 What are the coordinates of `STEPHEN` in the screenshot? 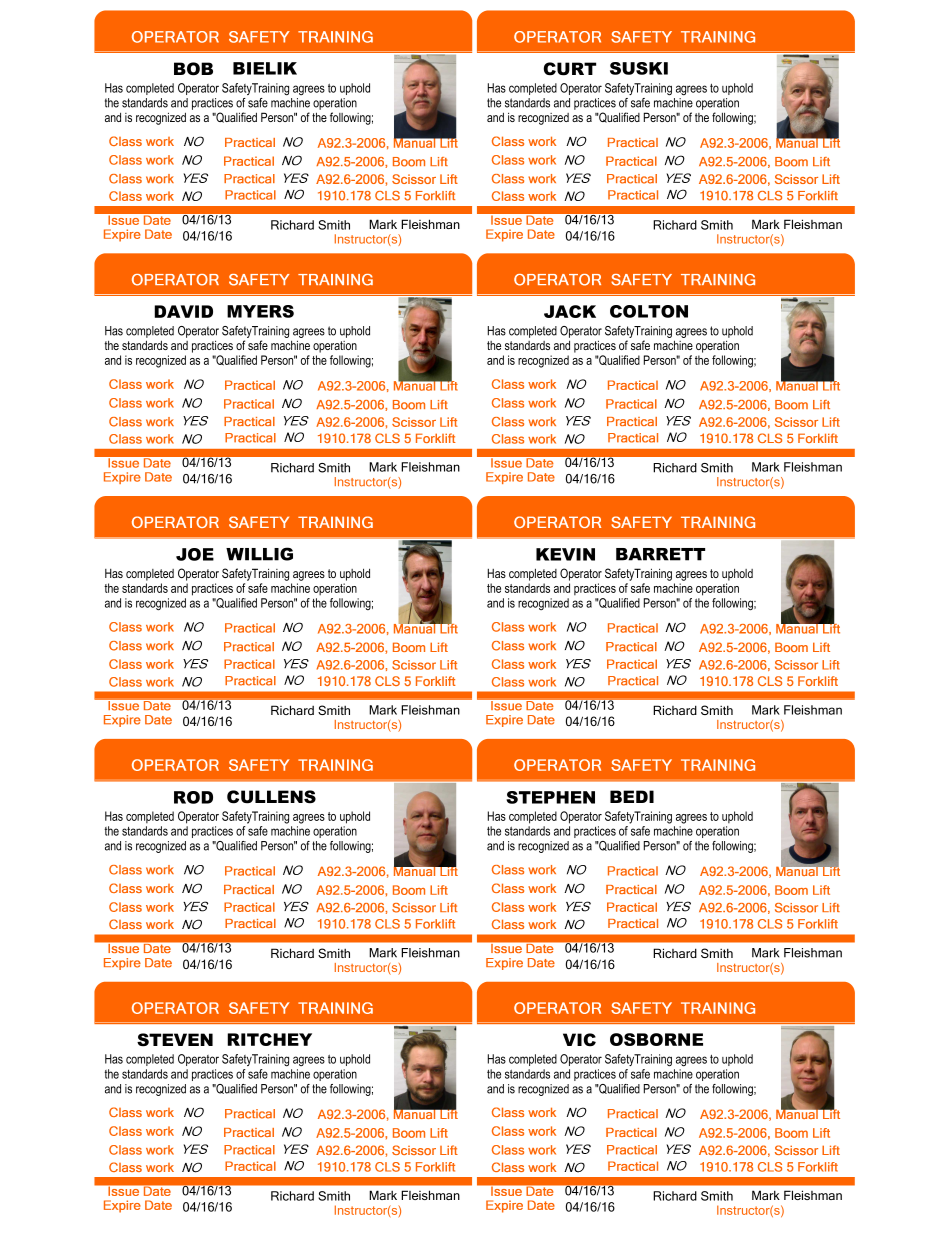 It's located at (550, 797).
